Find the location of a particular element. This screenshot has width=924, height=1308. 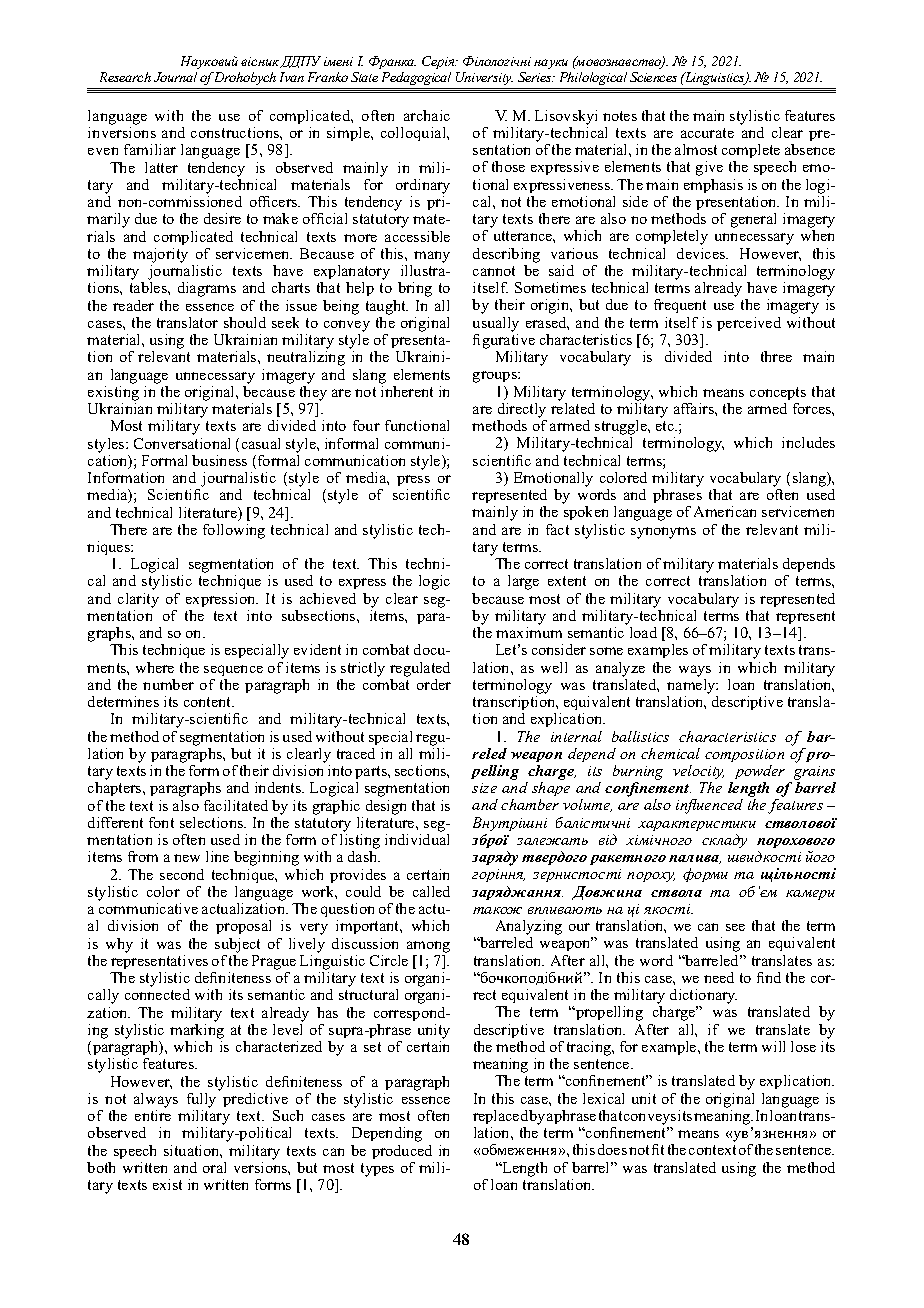

affairs is located at coordinates (695, 408).
